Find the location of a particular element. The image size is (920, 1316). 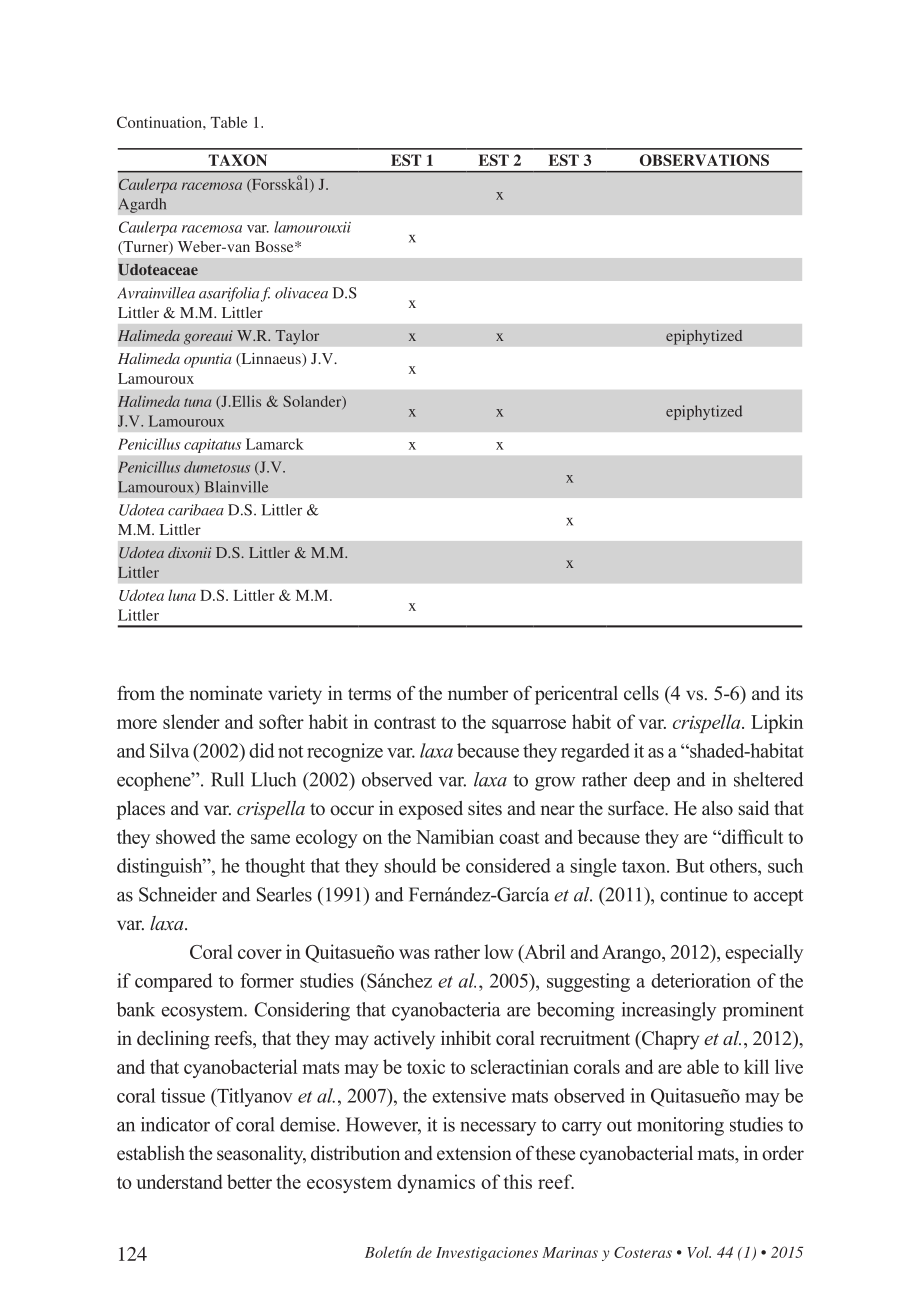

Taylor is located at coordinates (297, 337).
